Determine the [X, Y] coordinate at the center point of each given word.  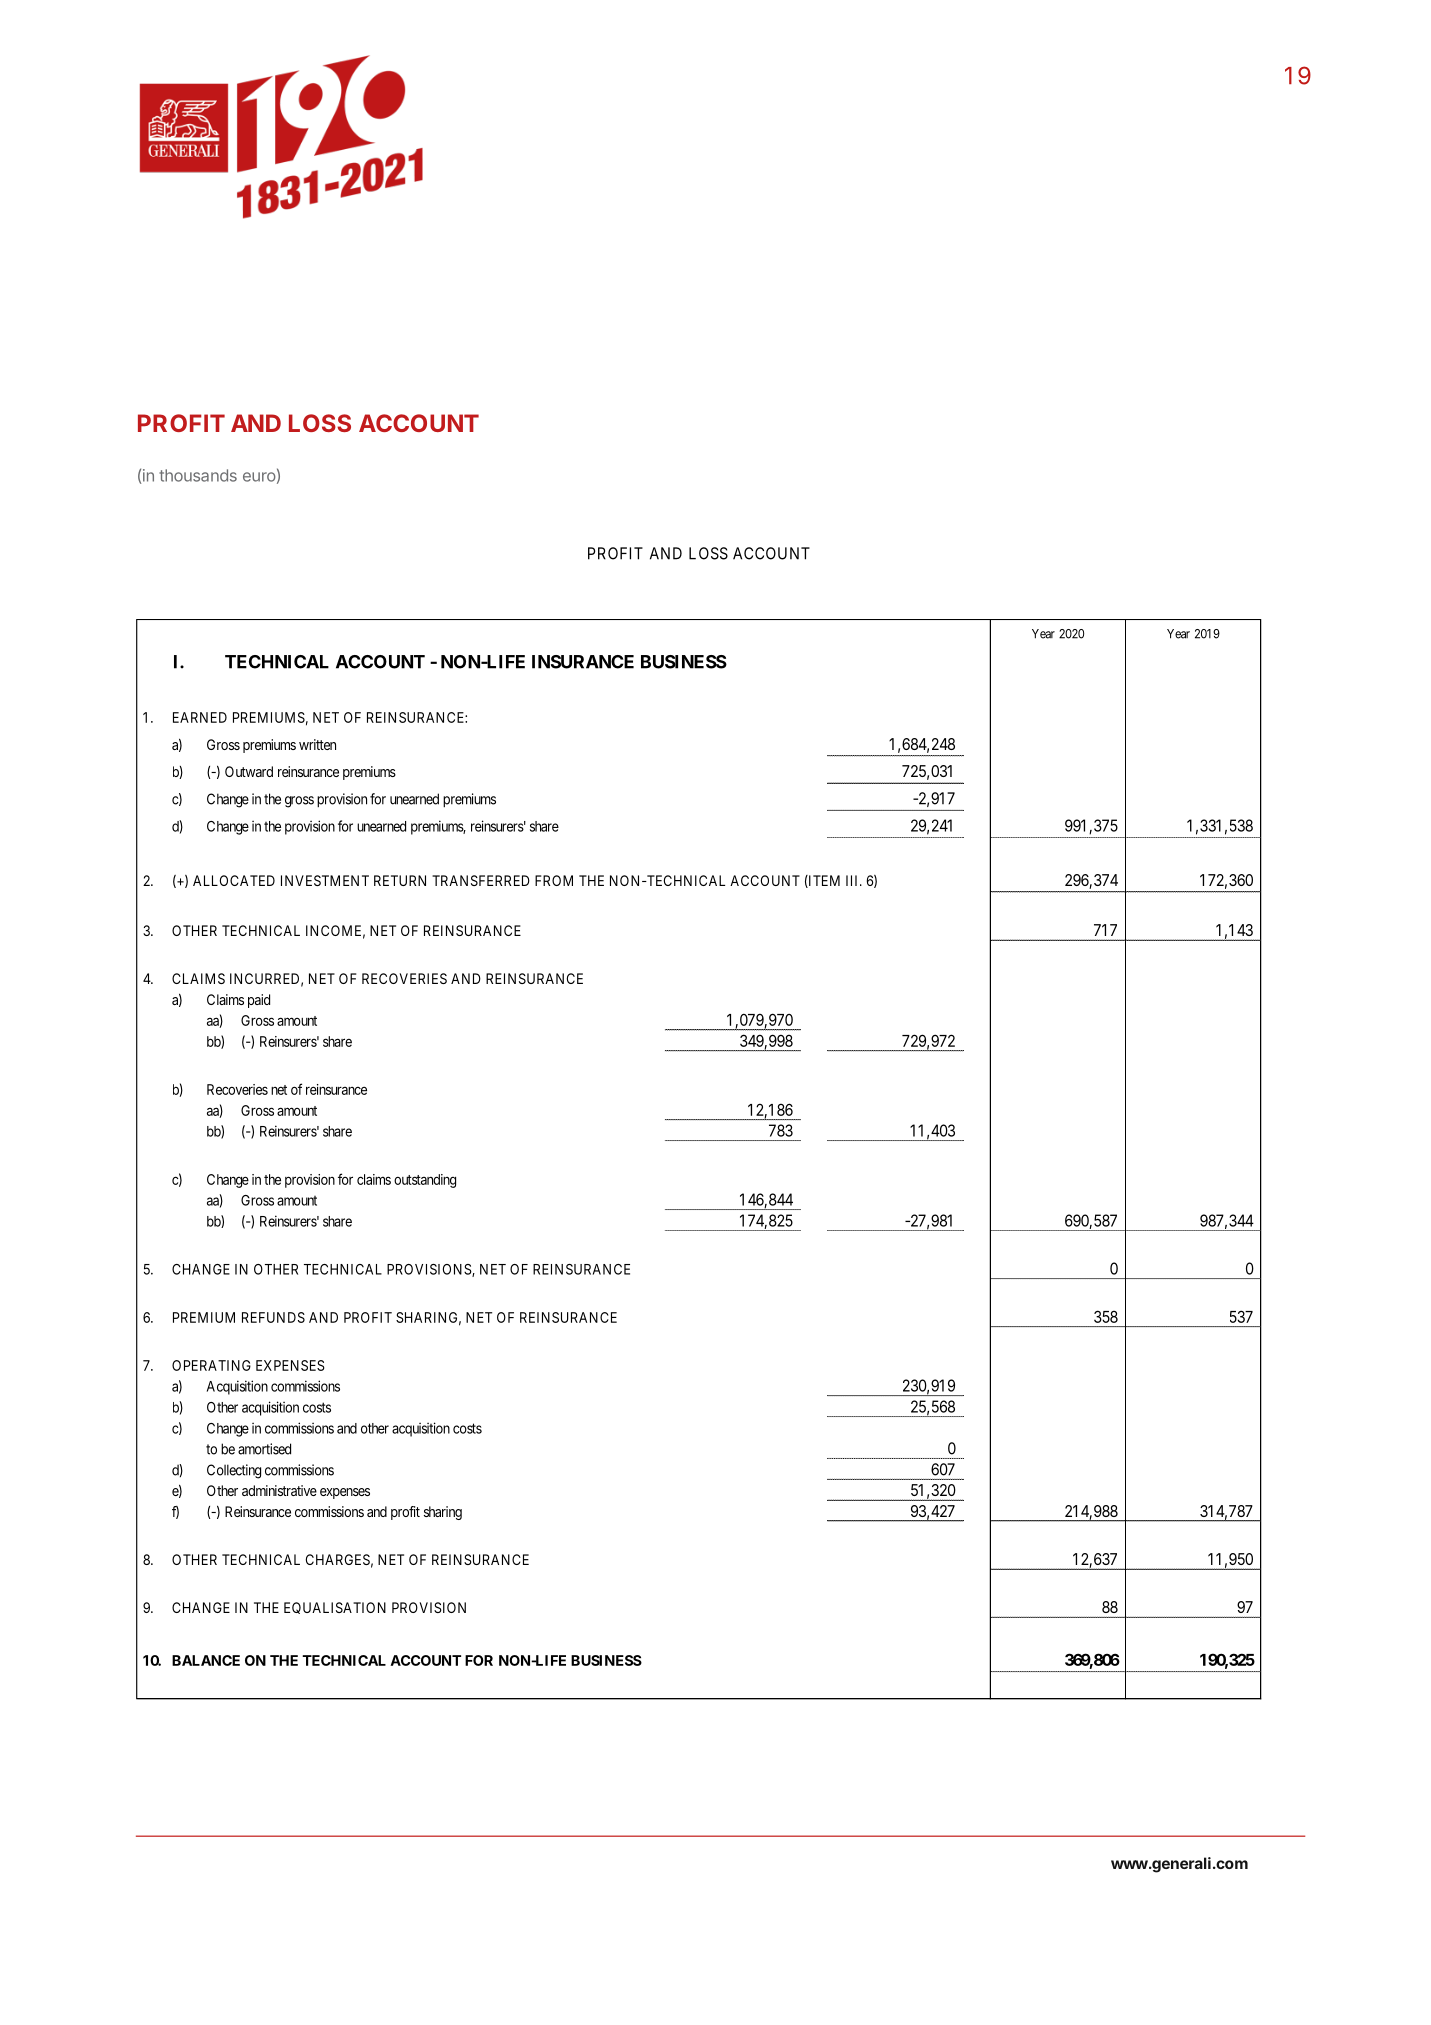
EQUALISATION [335, 1608]
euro [259, 477]
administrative [279, 1490]
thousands [198, 475]
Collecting [234, 1471]
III [853, 880]
